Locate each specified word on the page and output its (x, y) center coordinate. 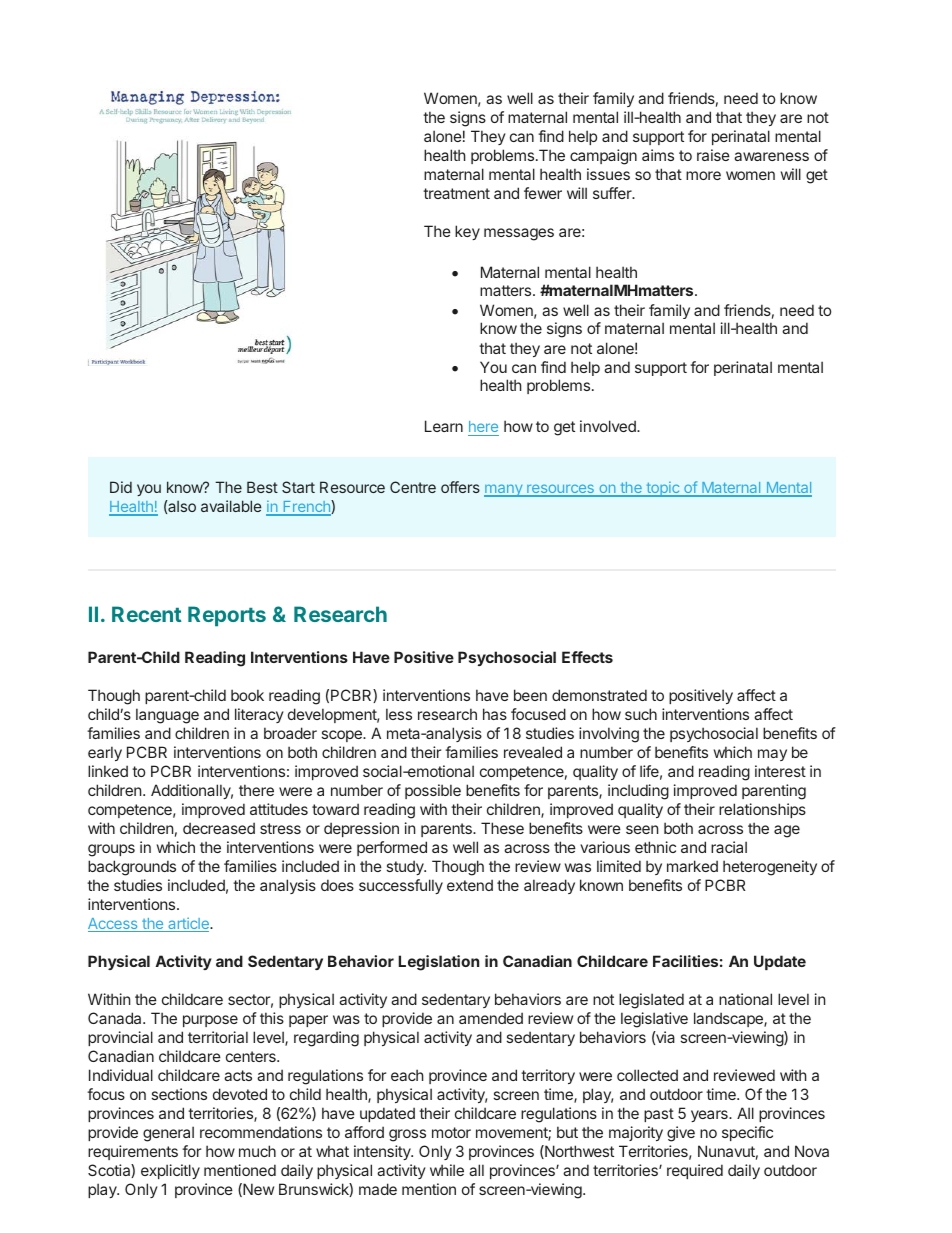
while (447, 1170)
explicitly (170, 1171)
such (641, 714)
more (703, 175)
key (467, 232)
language (167, 716)
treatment (456, 193)
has (495, 714)
